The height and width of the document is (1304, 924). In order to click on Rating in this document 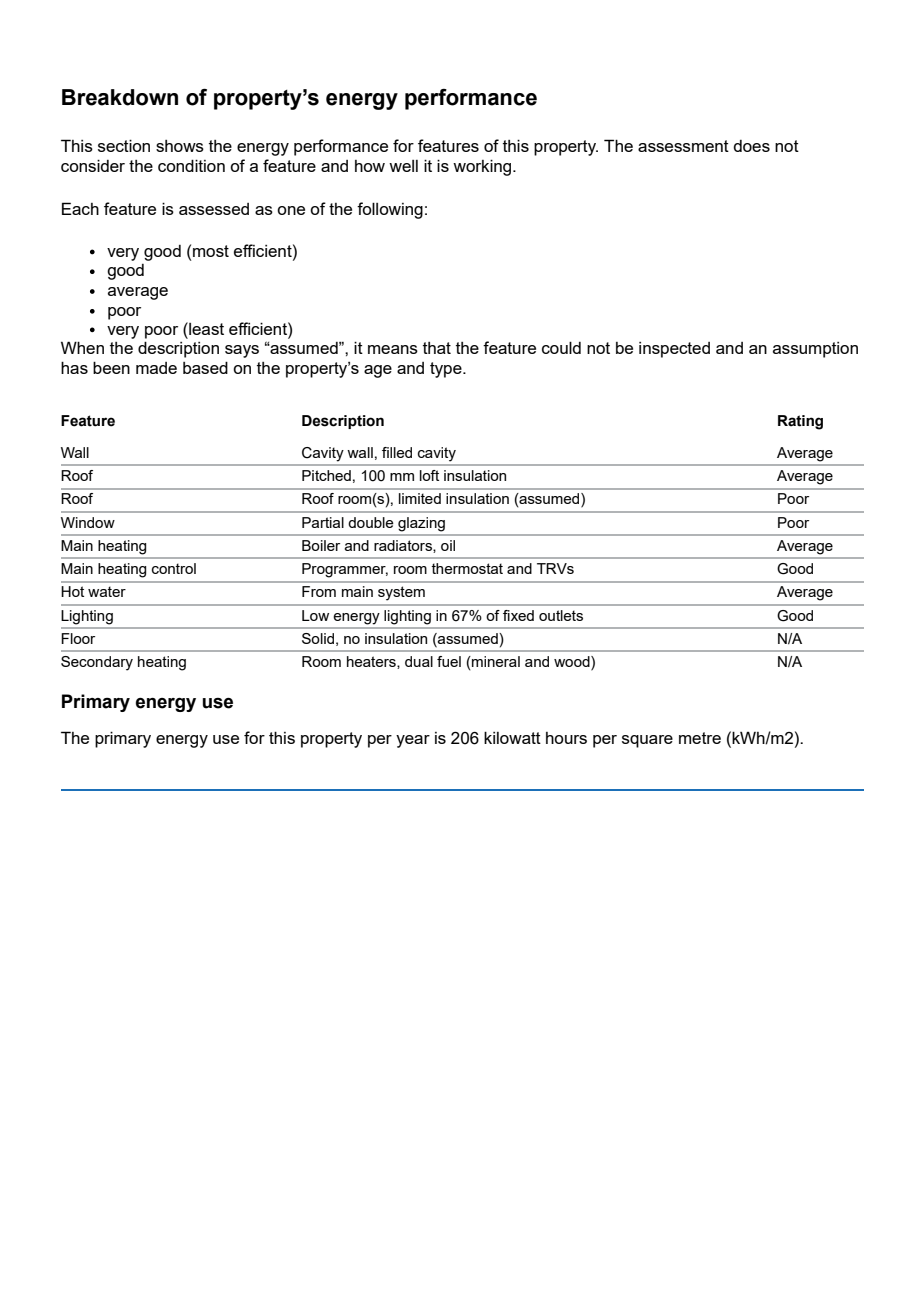, I will do `click(800, 422)`.
